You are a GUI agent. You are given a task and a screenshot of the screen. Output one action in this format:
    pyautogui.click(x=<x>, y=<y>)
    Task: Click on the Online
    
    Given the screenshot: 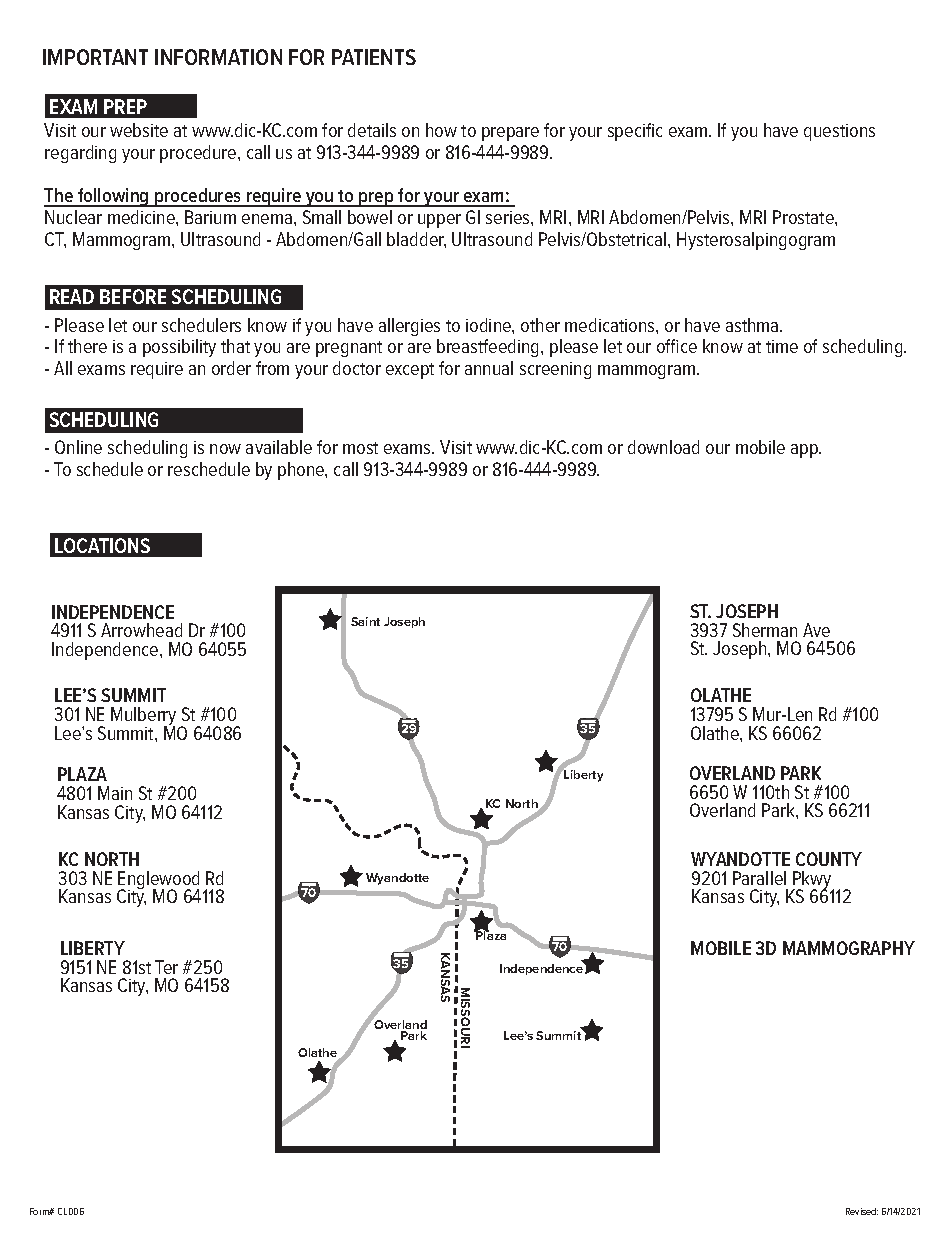 What is the action you would take?
    pyautogui.click(x=78, y=447)
